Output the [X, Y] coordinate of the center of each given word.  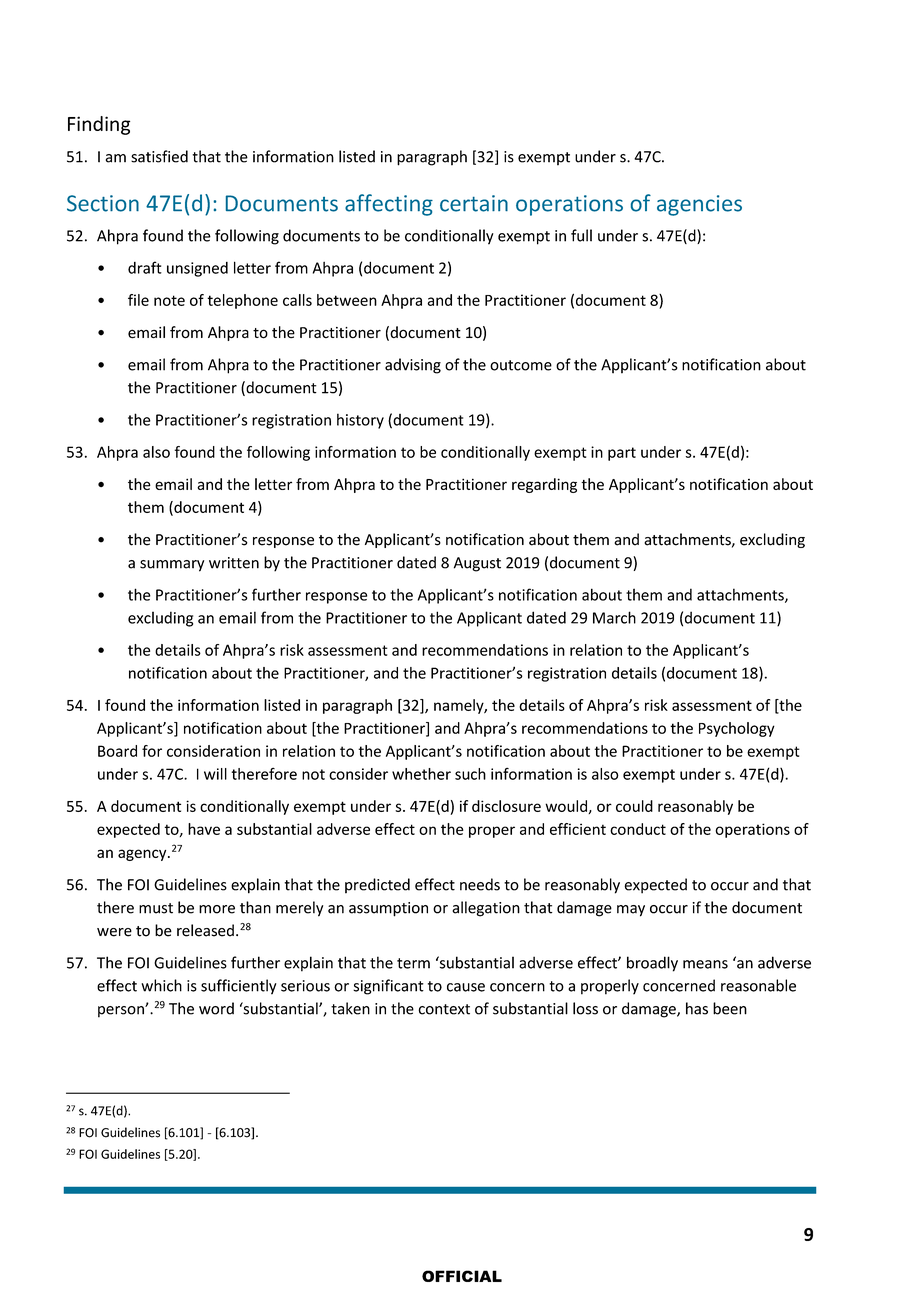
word [216, 1008]
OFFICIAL [462, 1276]
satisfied [159, 156]
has [697, 1008]
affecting [389, 205]
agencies [699, 205]
